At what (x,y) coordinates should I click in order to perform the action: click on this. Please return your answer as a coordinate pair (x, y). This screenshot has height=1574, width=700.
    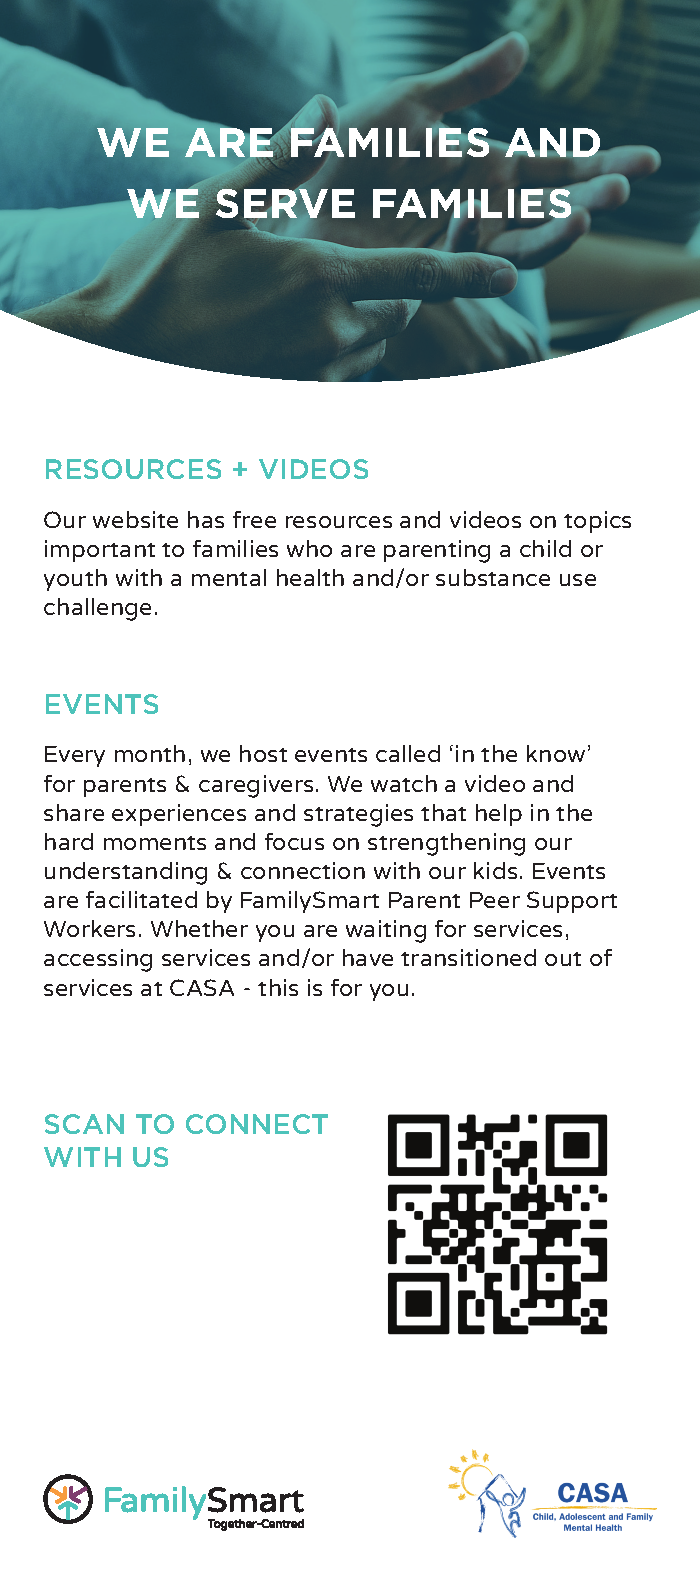
    Looking at the image, I should click on (278, 987).
